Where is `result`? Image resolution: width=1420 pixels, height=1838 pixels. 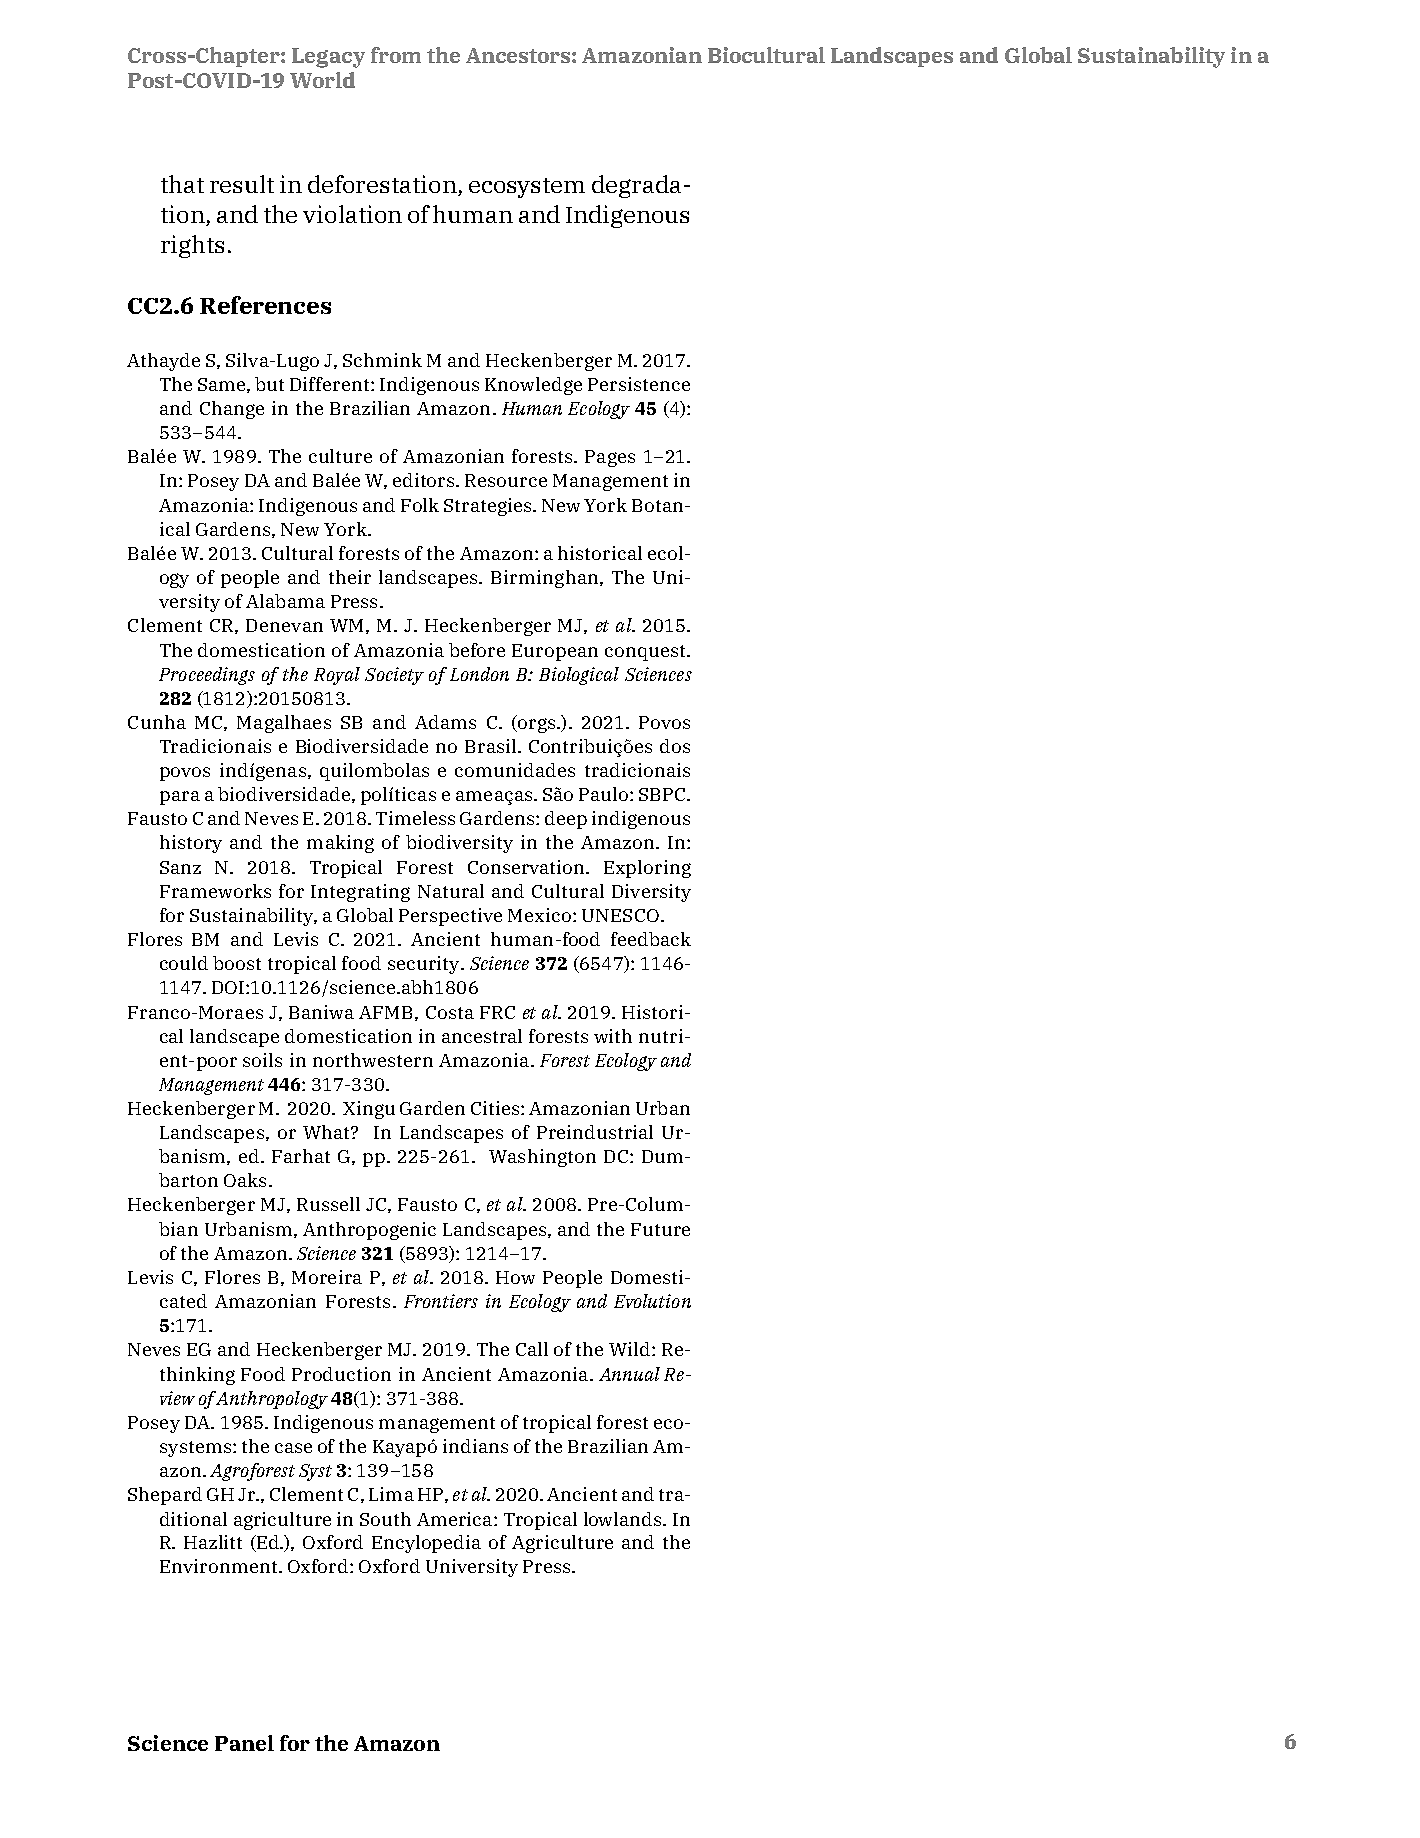
result is located at coordinates (242, 184).
